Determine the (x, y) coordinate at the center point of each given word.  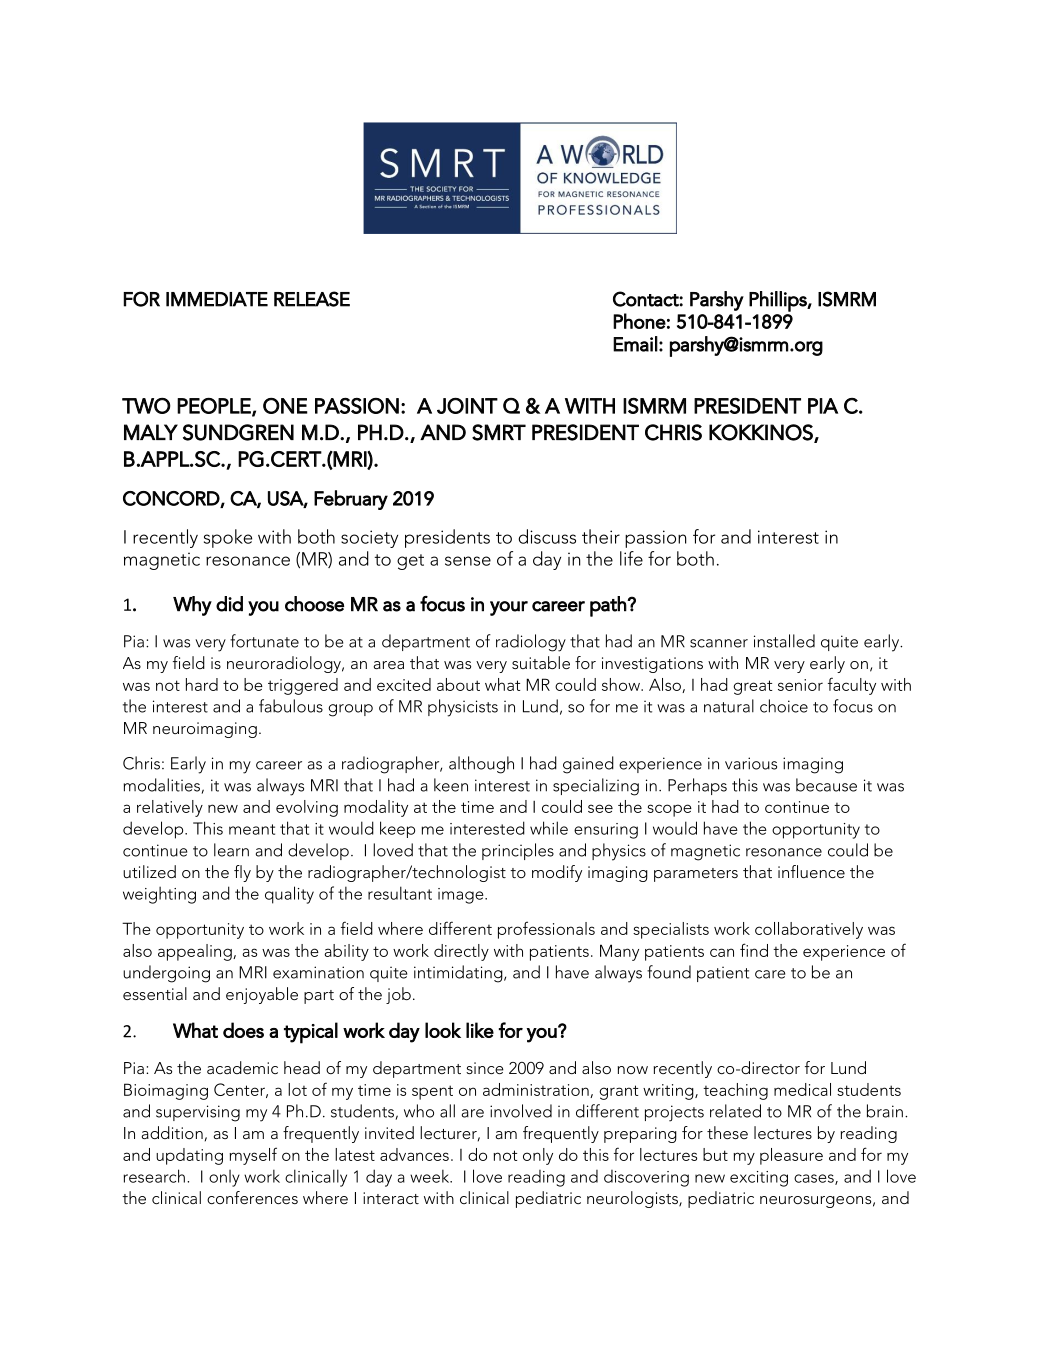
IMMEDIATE (217, 299)
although (481, 765)
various (751, 763)
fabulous (291, 706)
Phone (639, 321)
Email (635, 344)
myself (253, 1156)
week (431, 1176)
